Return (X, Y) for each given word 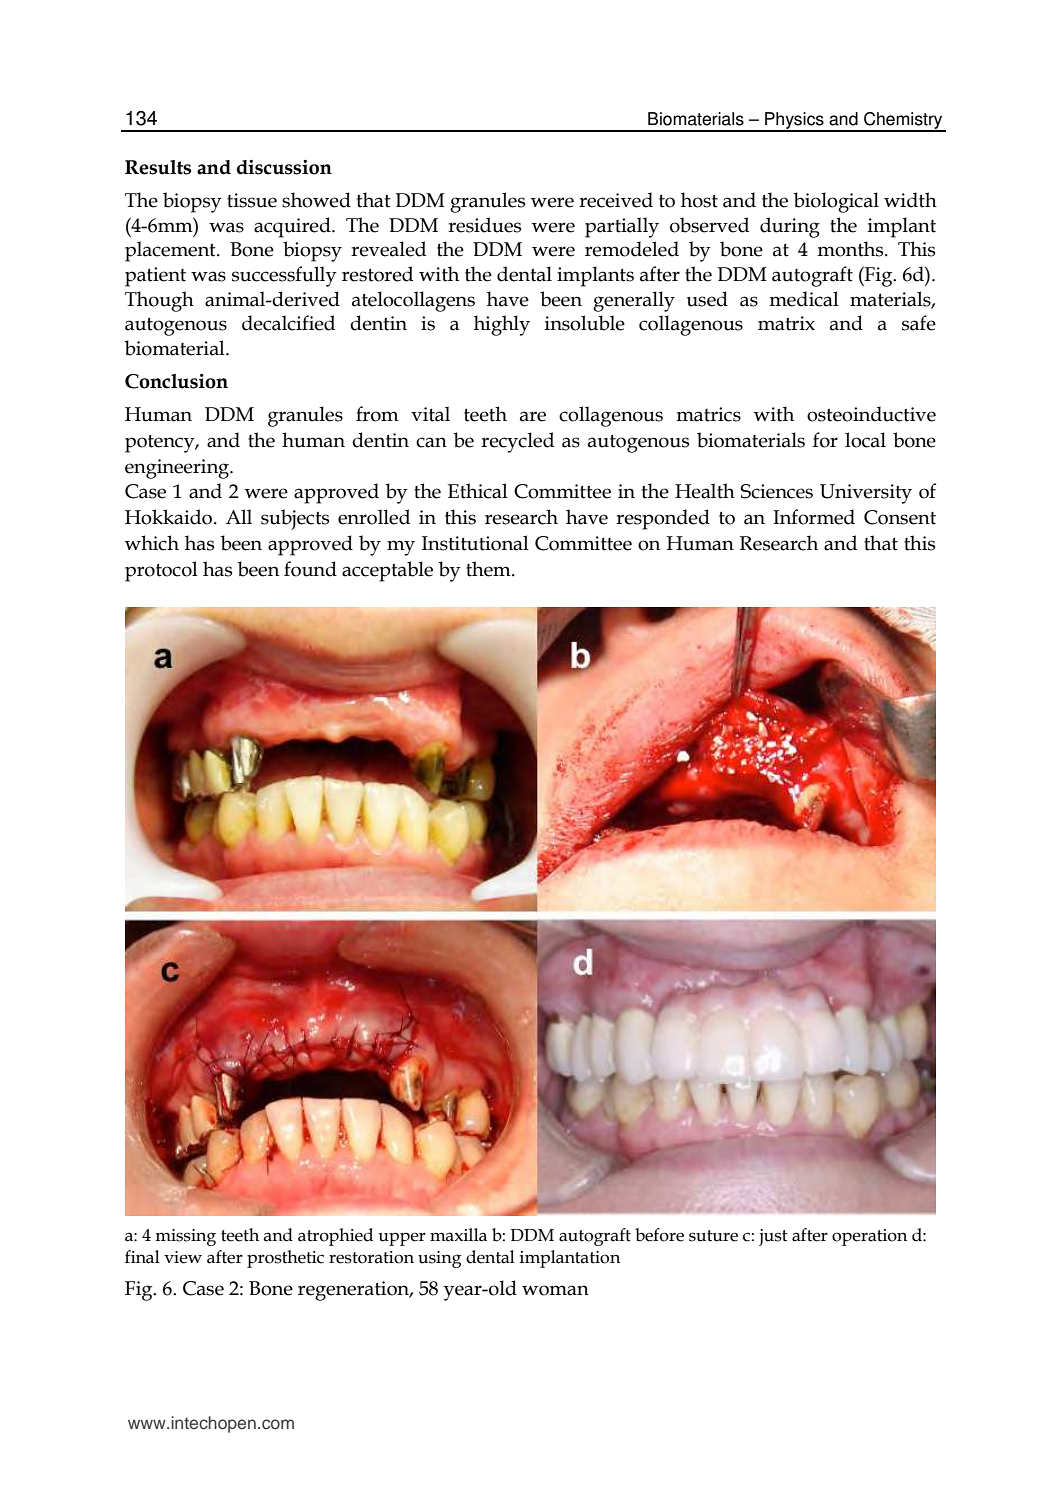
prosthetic (285, 1259)
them (489, 569)
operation (869, 1237)
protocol (161, 571)
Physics (794, 121)
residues (484, 225)
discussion (284, 167)
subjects (295, 519)
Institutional (475, 543)
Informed (814, 517)
